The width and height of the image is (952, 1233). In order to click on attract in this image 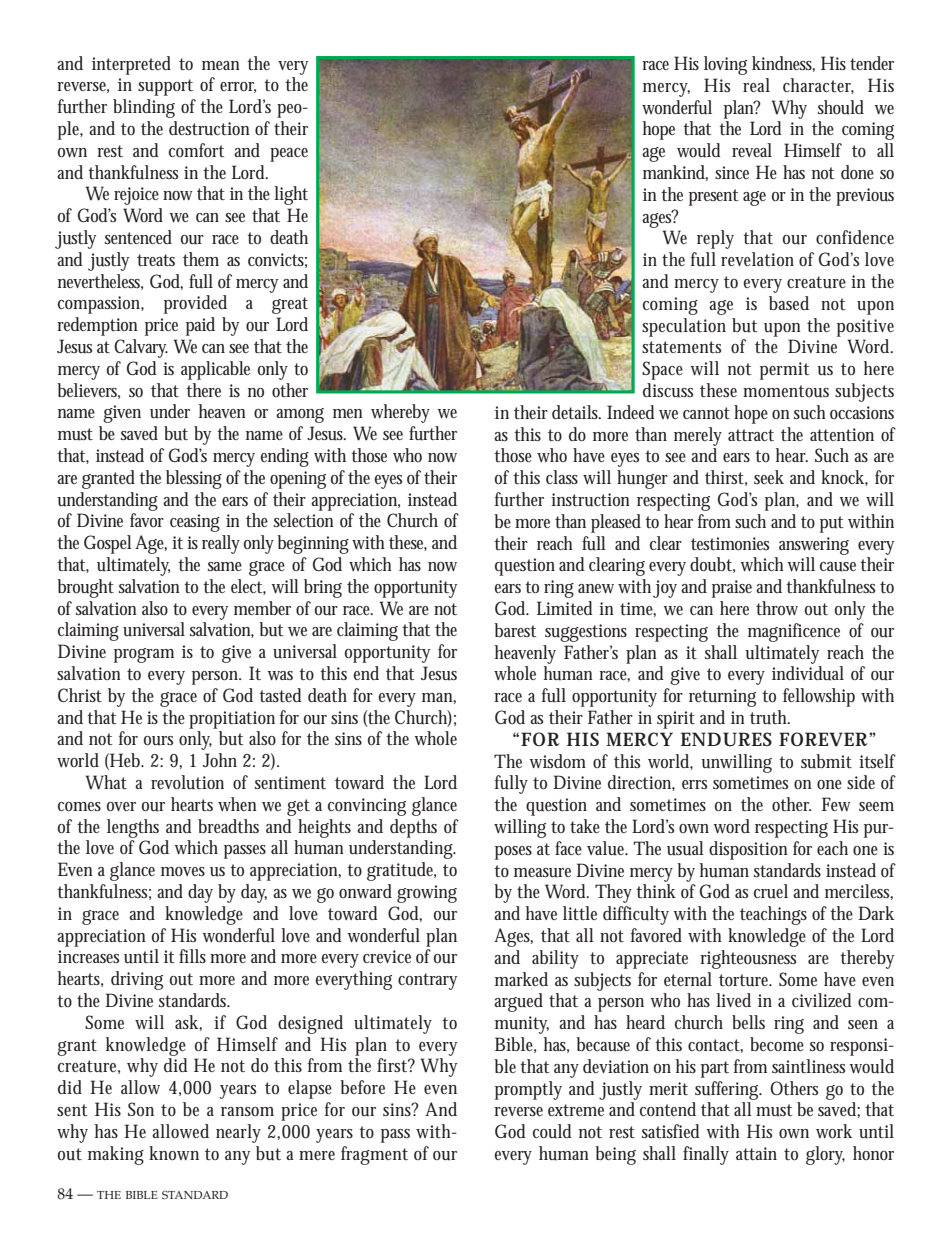, I will do `click(751, 435)`.
